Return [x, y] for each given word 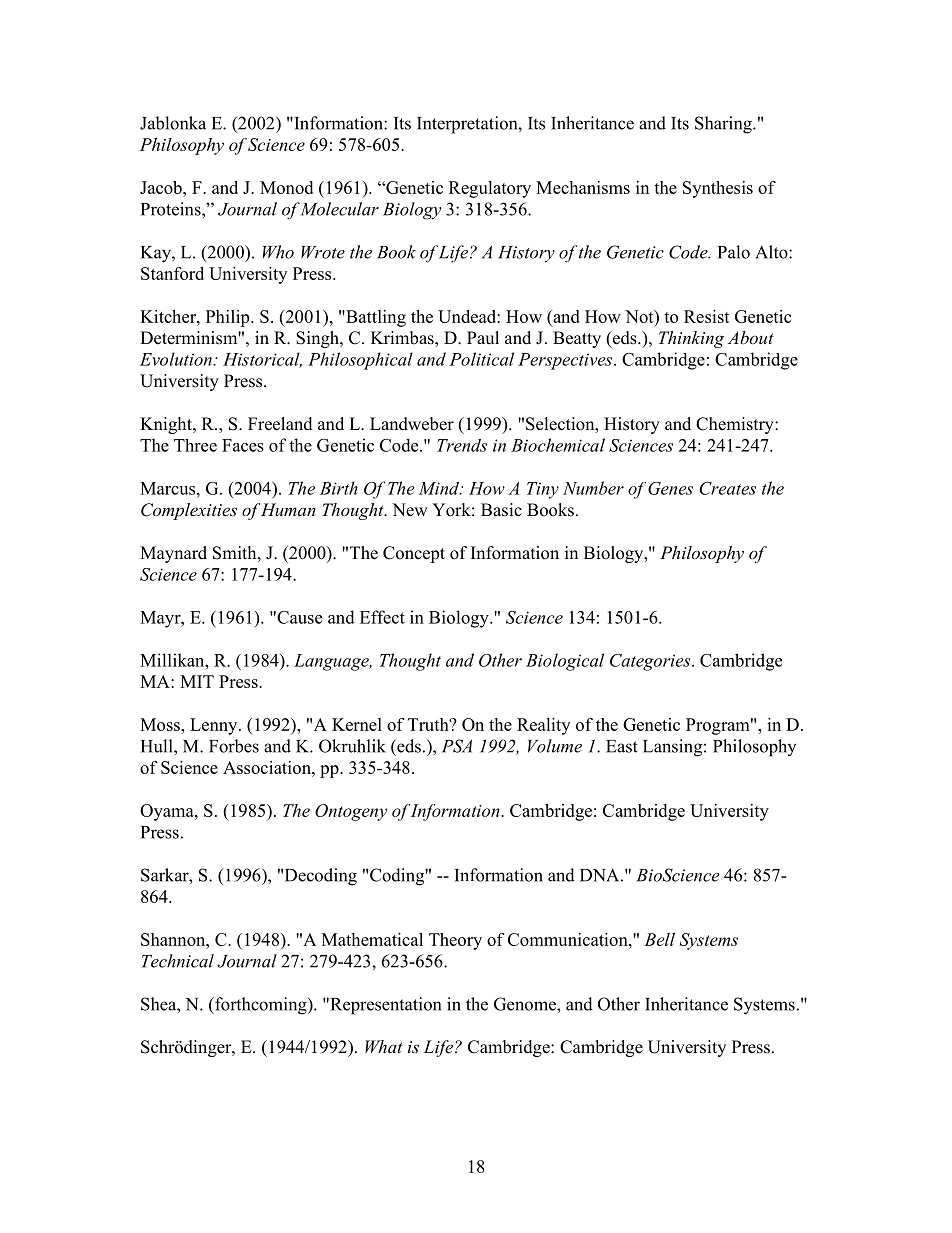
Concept [414, 554]
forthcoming [261, 1006]
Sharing [724, 125]
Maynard [173, 554]
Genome [526, 1004]
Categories [651, 662]
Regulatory [490, 189]
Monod [286, 187]
